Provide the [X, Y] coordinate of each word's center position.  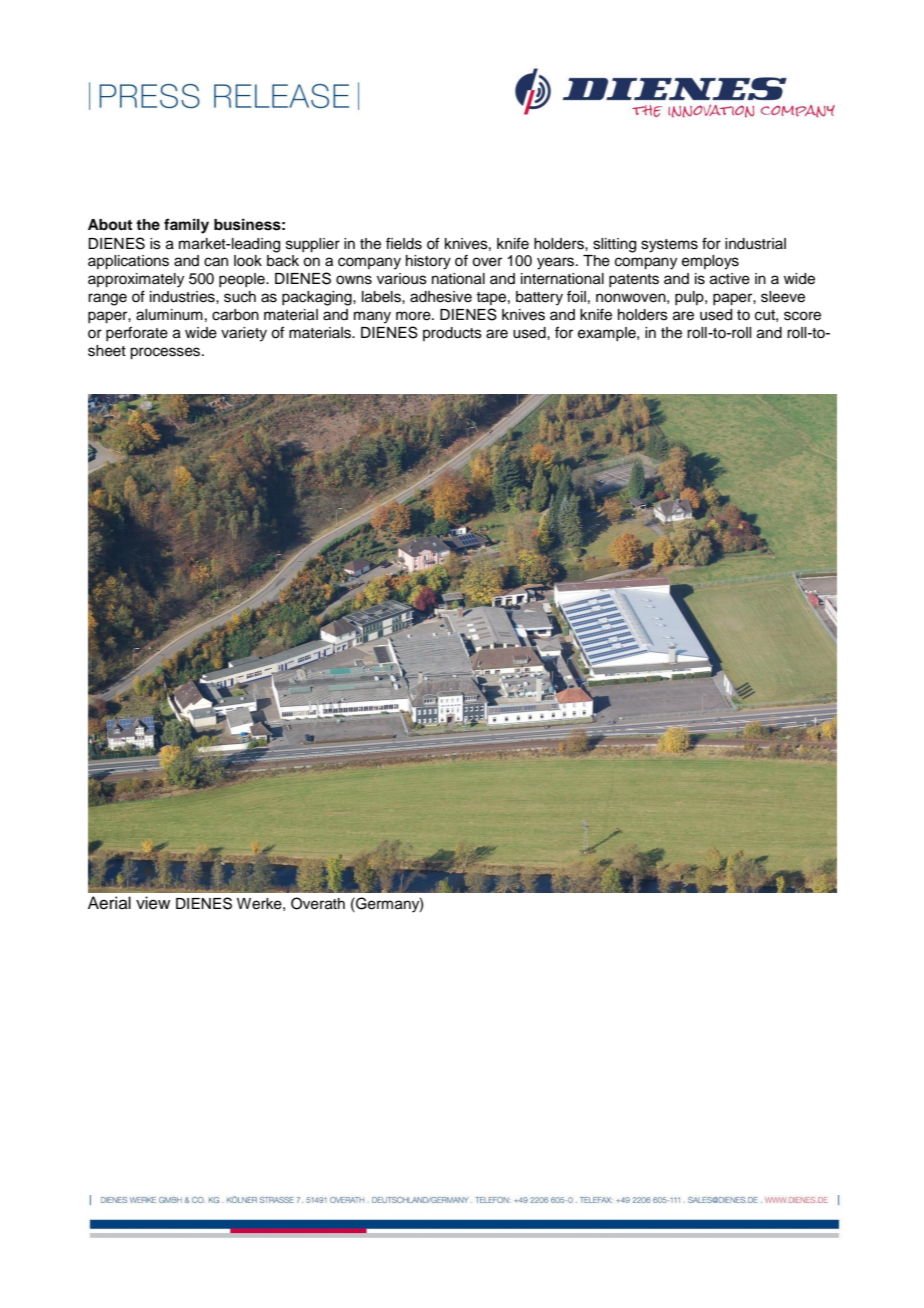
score [802, 316]
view [153, 903]
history [428, 262]
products [452, 334]
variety [244, 334]
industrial [755, 244]
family [186, 226]
